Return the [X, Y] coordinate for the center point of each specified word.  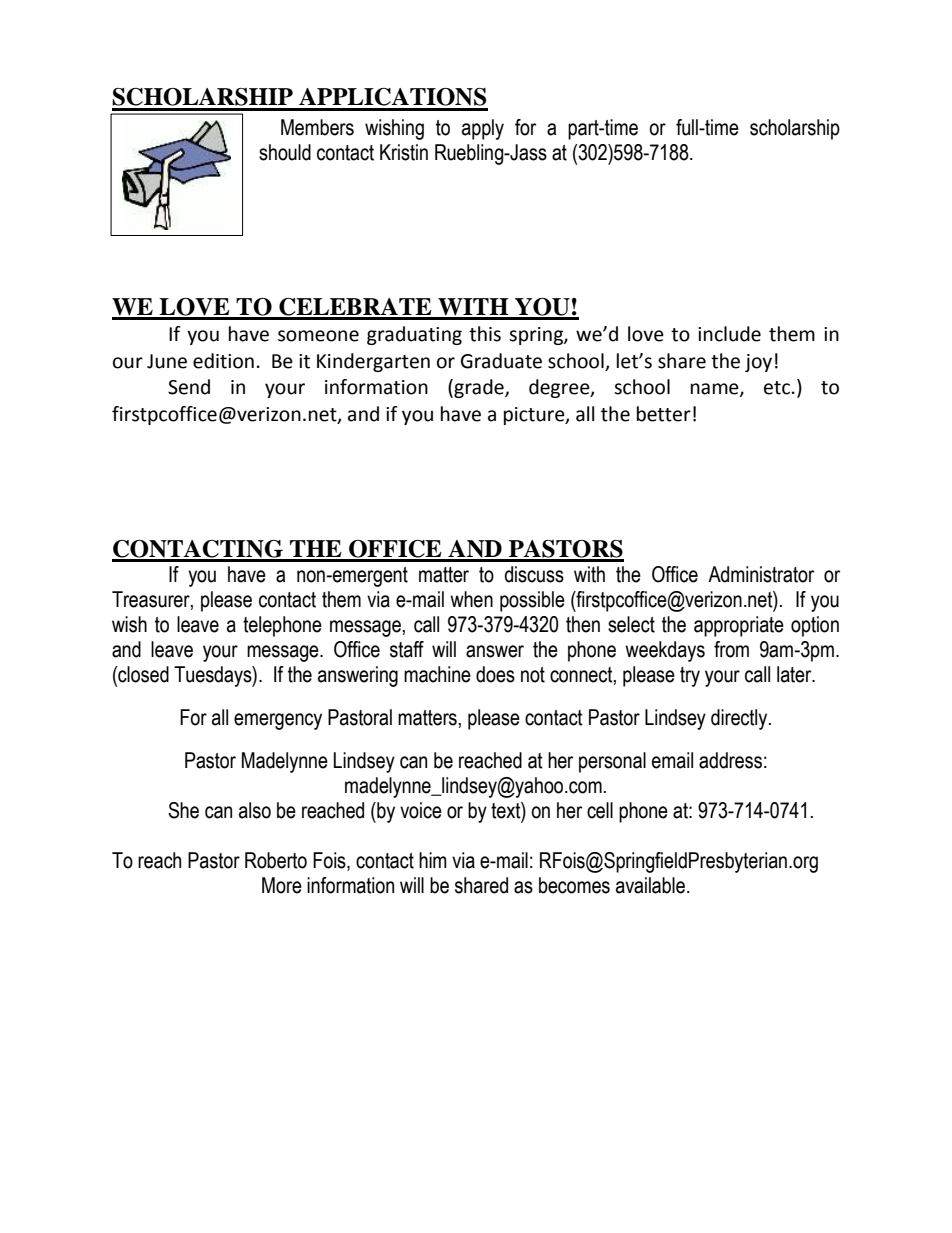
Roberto [276, 860]
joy [758, 363]
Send [189, 387]
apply [483, 129]
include [729, 334]
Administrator [761, 574]
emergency [278, 721]
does [495, 674]
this [485, 334]
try [690, 677]
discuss [534, 574]
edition [223, 361]
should [285, 152]
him [433, 860]
